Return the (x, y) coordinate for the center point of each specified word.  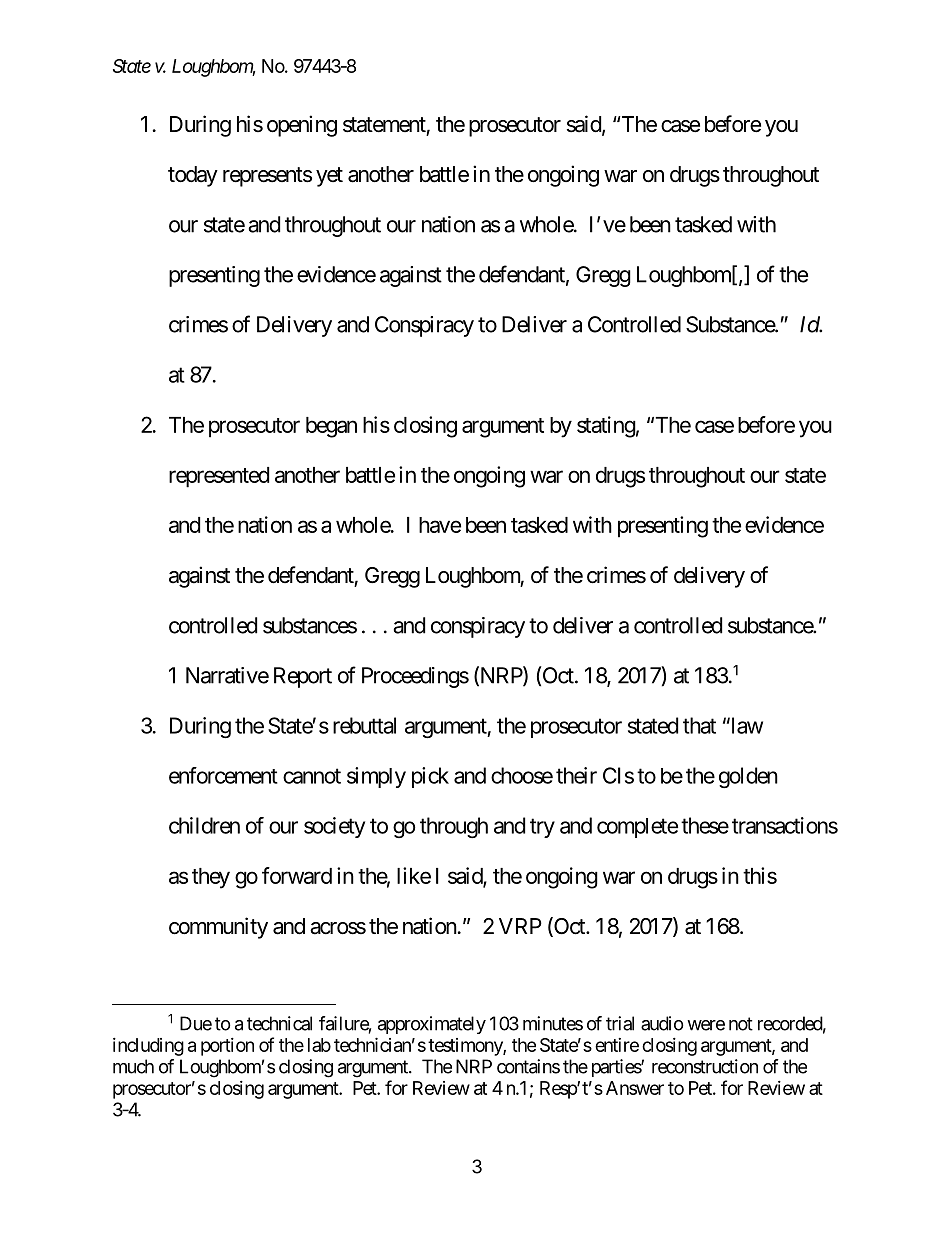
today (193, 176)
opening (302, 126)
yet (329, 177)
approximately (432, 1025)
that (699, 725)
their (576, 775)
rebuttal (364, 725)
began (331, 427)
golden (748, 777)
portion (227, 1047)
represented (219, 477)
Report (303, 677)
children (204, 825)
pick (430, 777)
